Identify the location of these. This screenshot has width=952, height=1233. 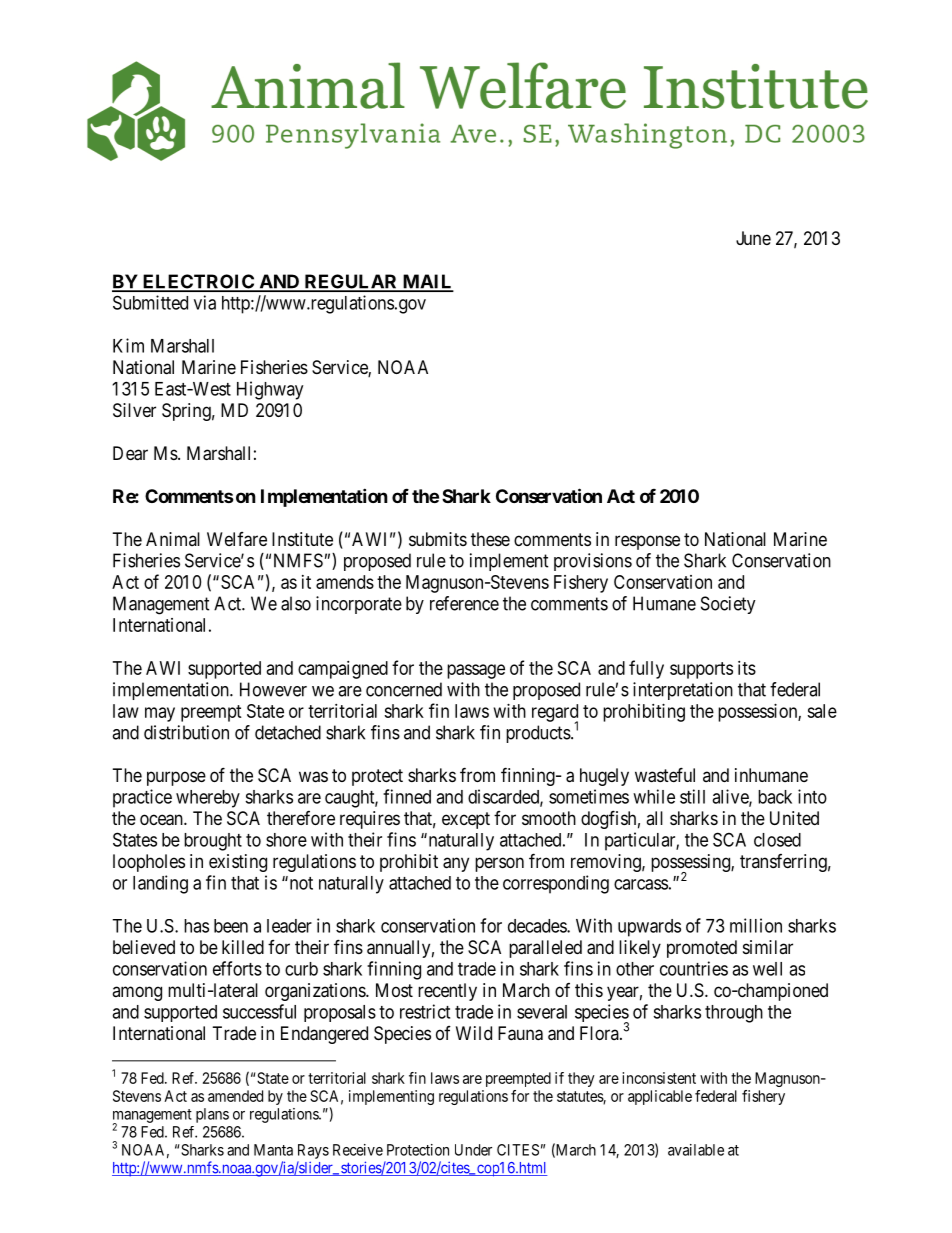
(490, 539).
